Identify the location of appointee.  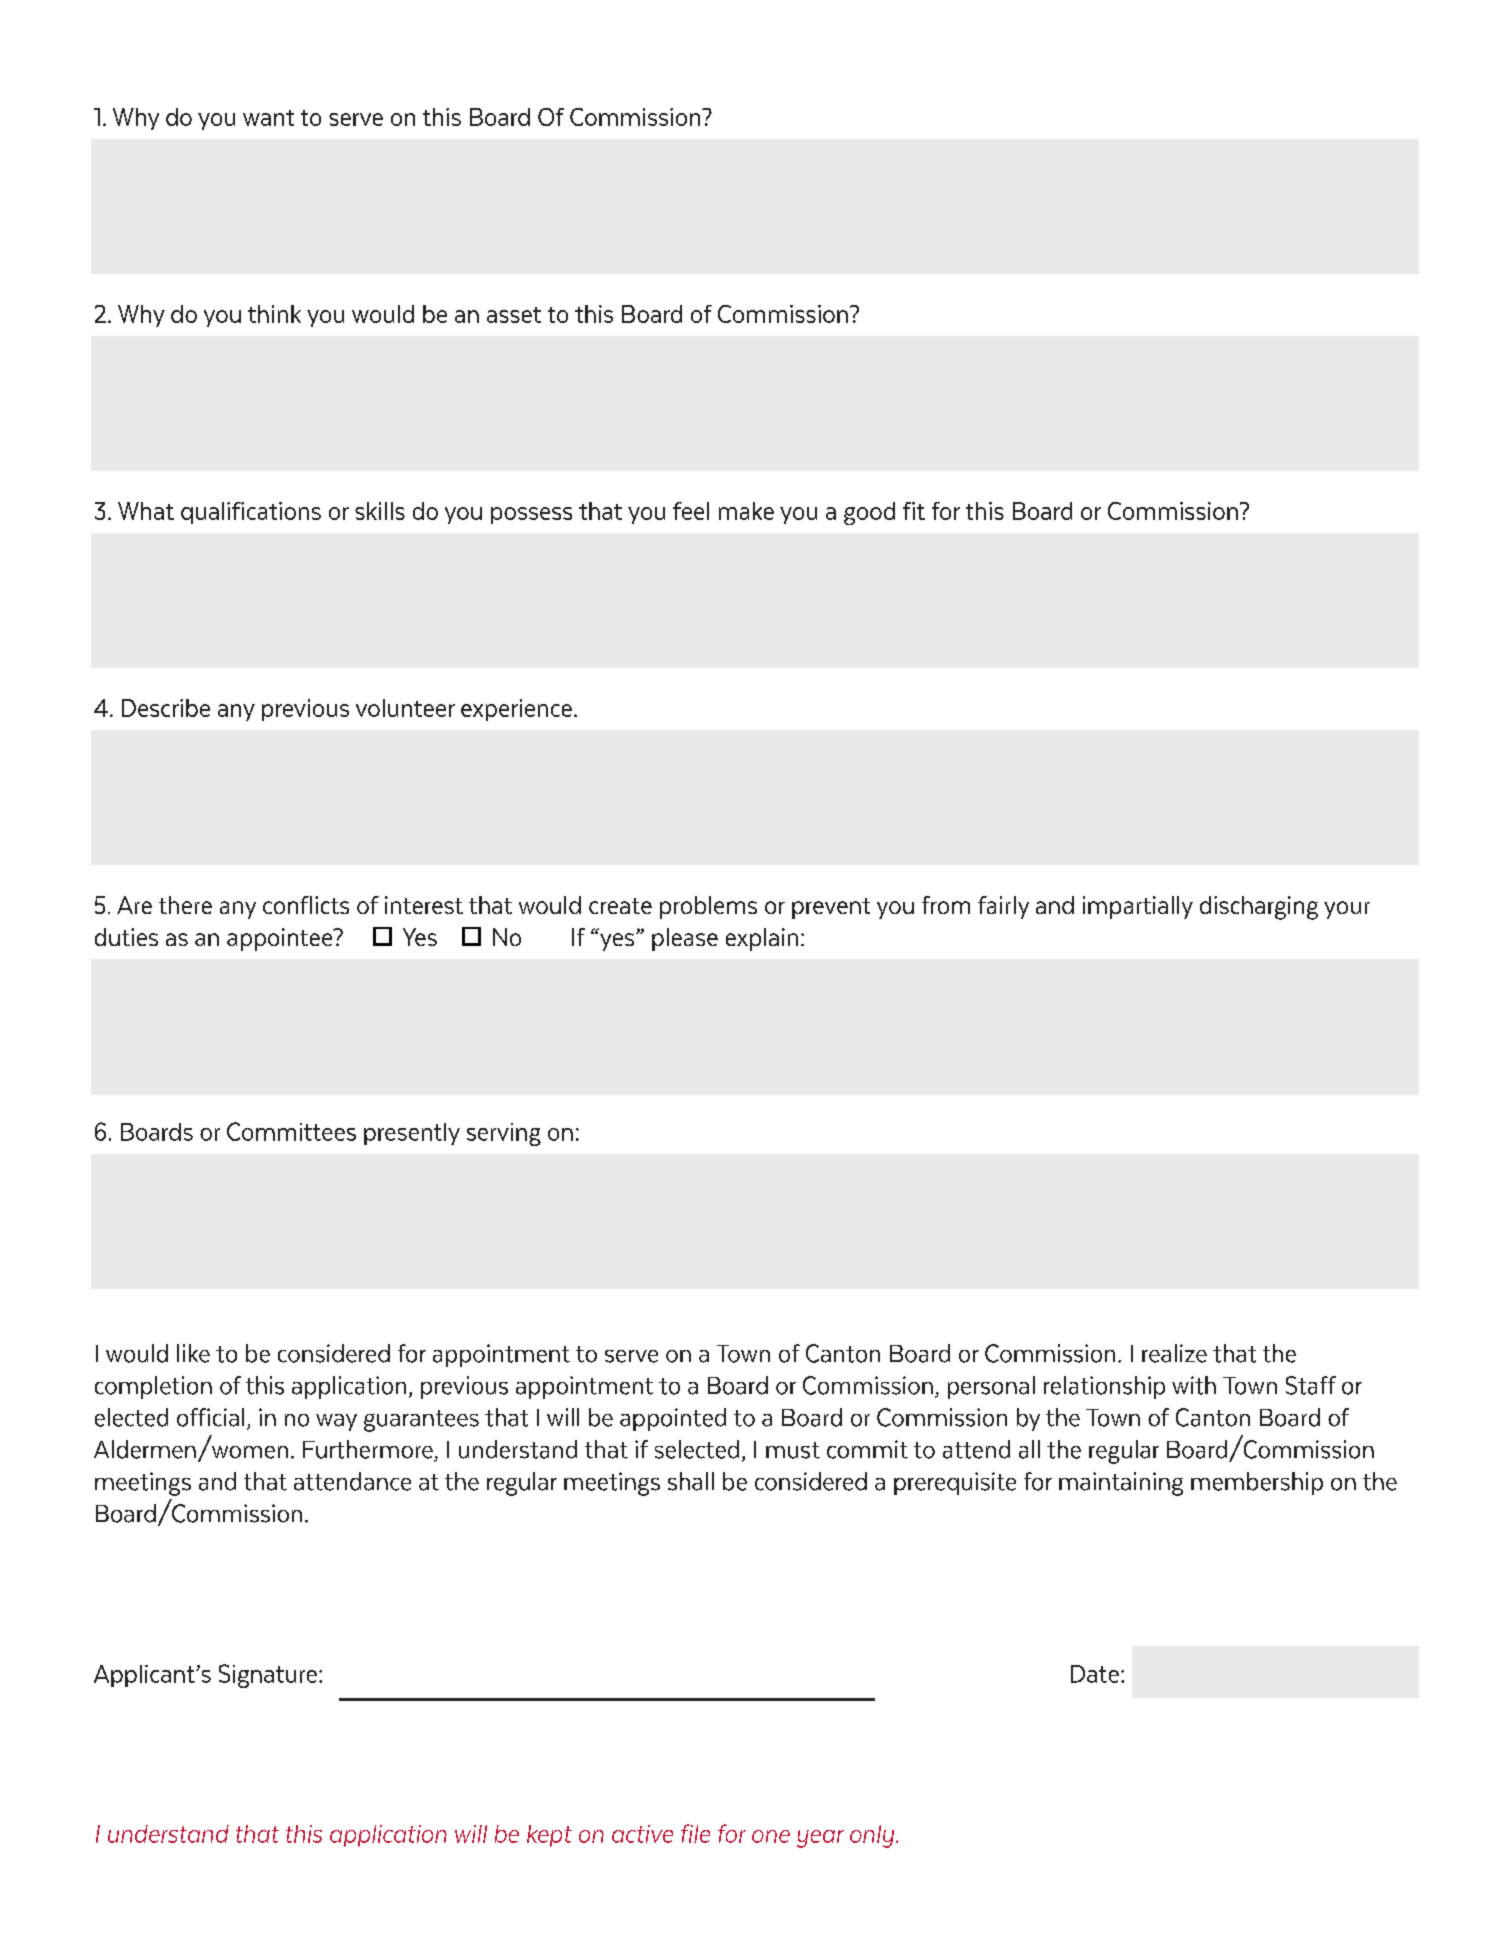
(281, 939).
